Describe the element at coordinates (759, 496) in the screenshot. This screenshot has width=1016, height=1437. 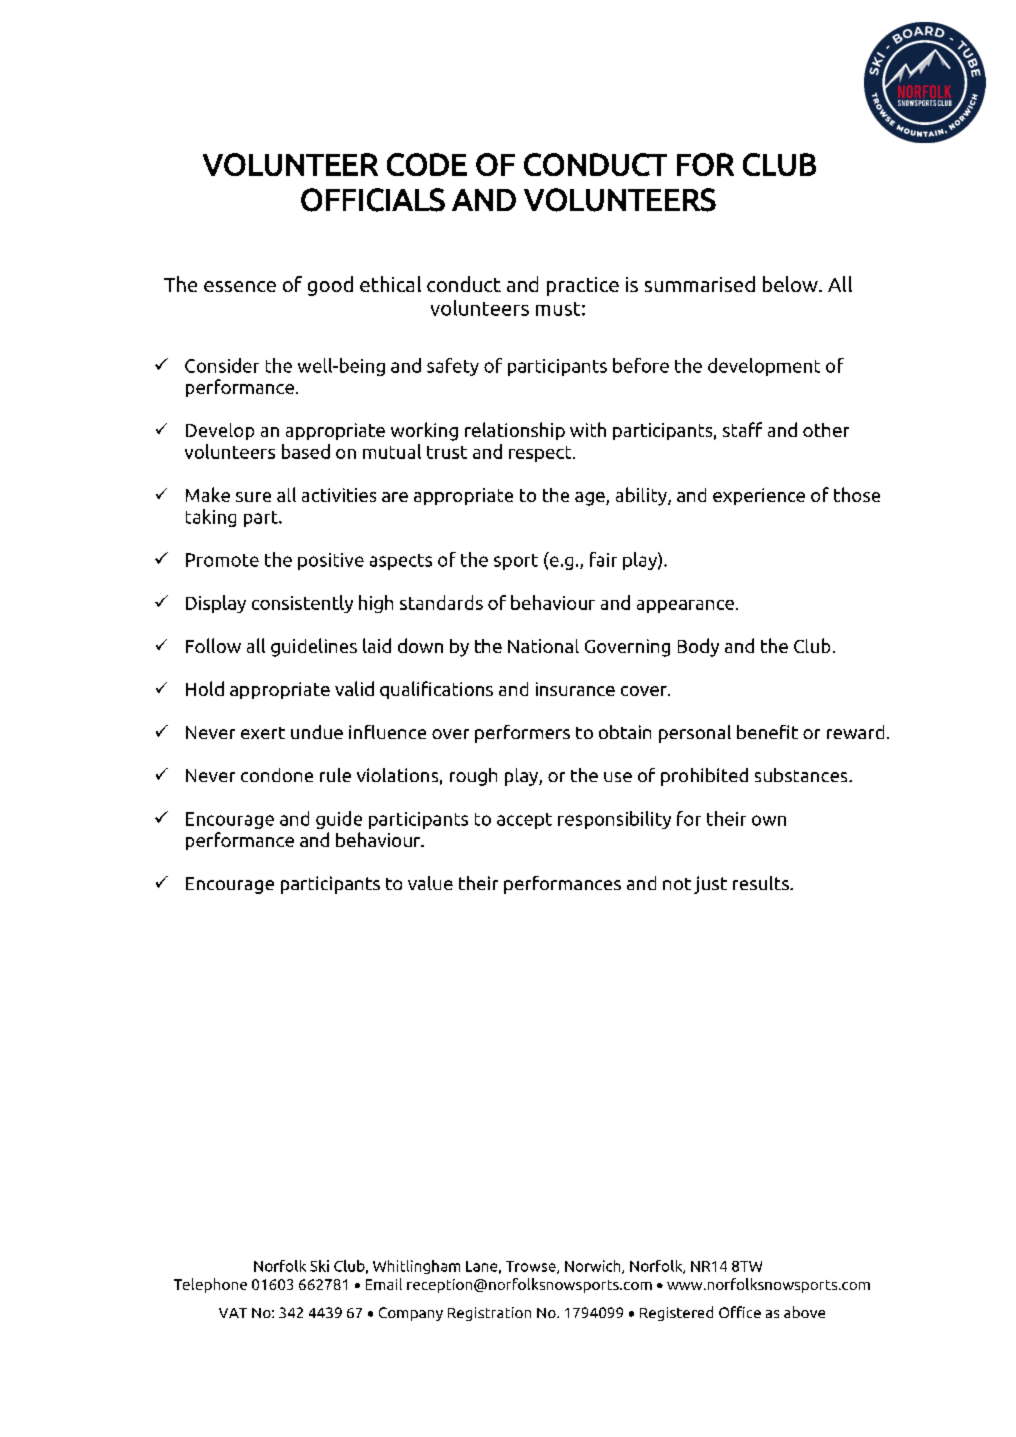
I see `experience` at that location.
